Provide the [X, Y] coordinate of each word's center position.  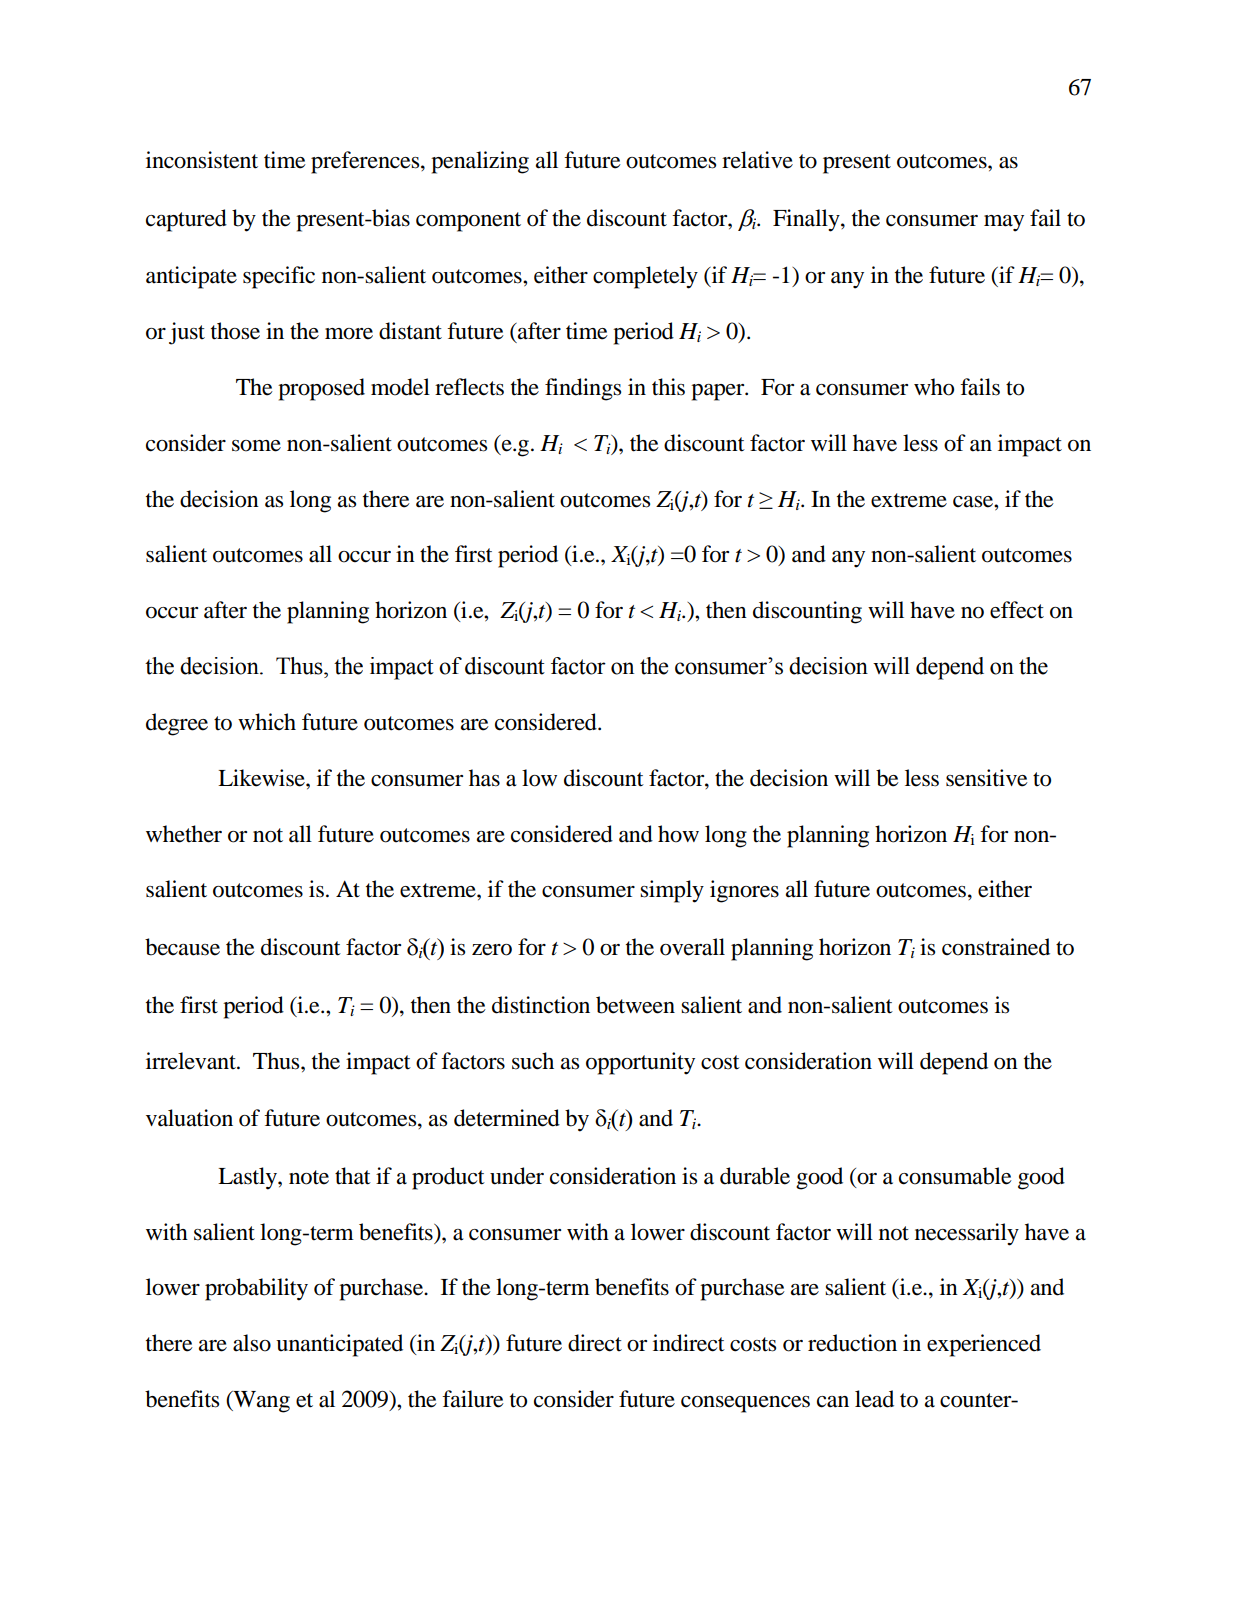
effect [1017, 610]
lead [874, 1399]
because [182, 947]
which [267, 722]
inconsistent [202, 160]
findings [583, 389]
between [635, 1005]
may [1004, 223]
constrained [996, 947]
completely [645, 277]
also [252, 1343]
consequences [745, 1404]
